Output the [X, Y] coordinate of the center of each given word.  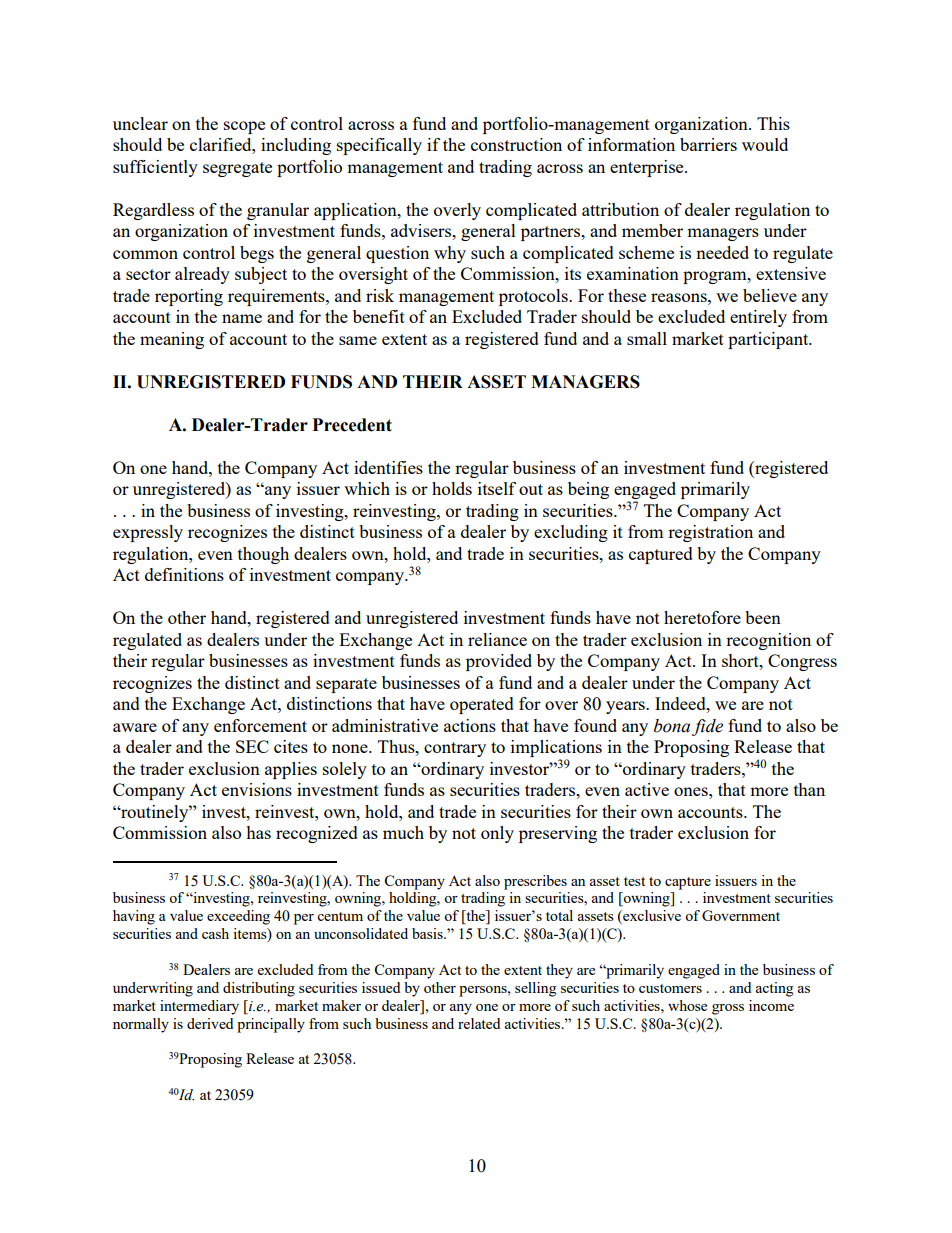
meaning [172, 340]
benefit [379, 316]
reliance [497, 639]
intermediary [199, 1007]
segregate [237, 169]
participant [769, 340]
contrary [455, 749]
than [809, 789]
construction [516, 144]
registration [710, 533]
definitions [184, 574]
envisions [257, 789]
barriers [708, 144]
